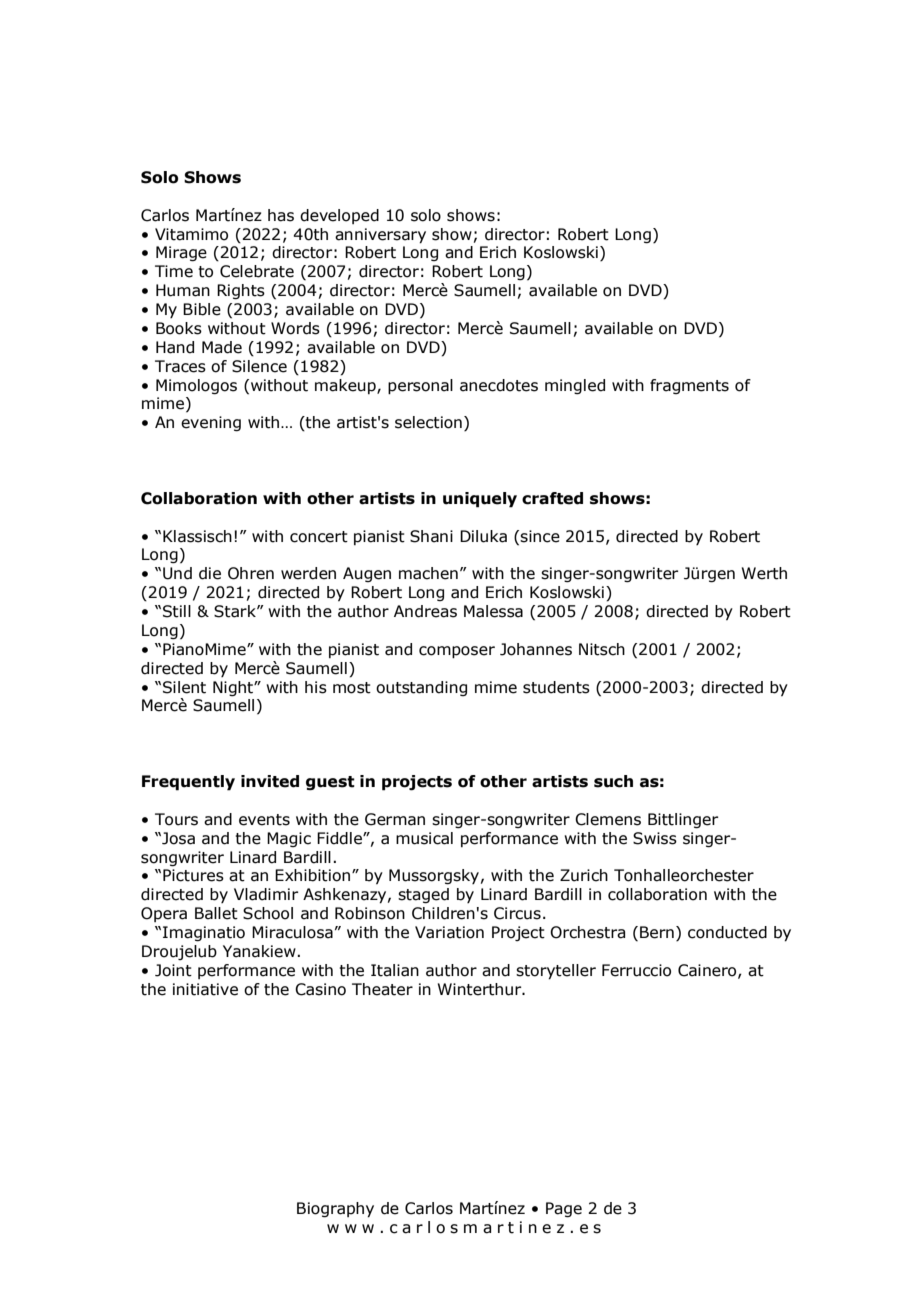 The image size is (924, 1308). I want to click on Night, so click(234, 688).
